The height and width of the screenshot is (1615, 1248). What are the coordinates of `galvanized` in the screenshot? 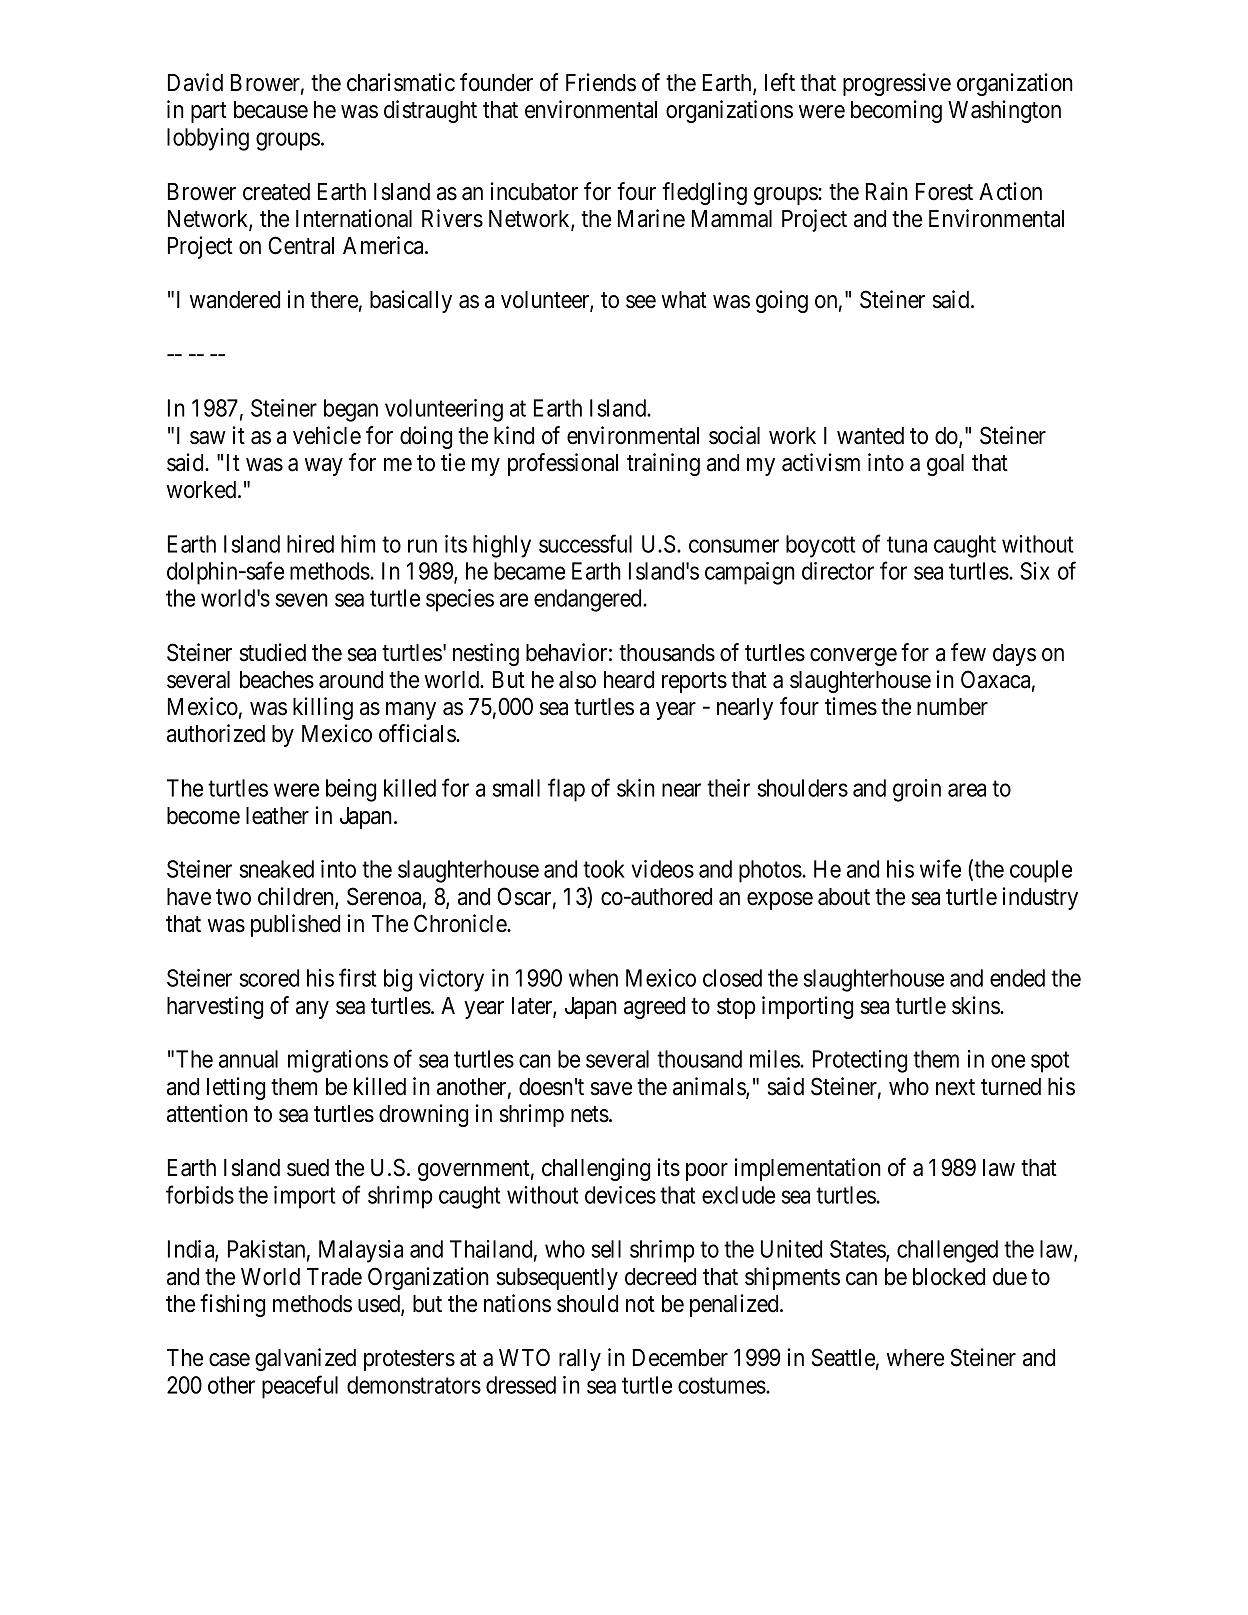 It's located at (305, 1359).
